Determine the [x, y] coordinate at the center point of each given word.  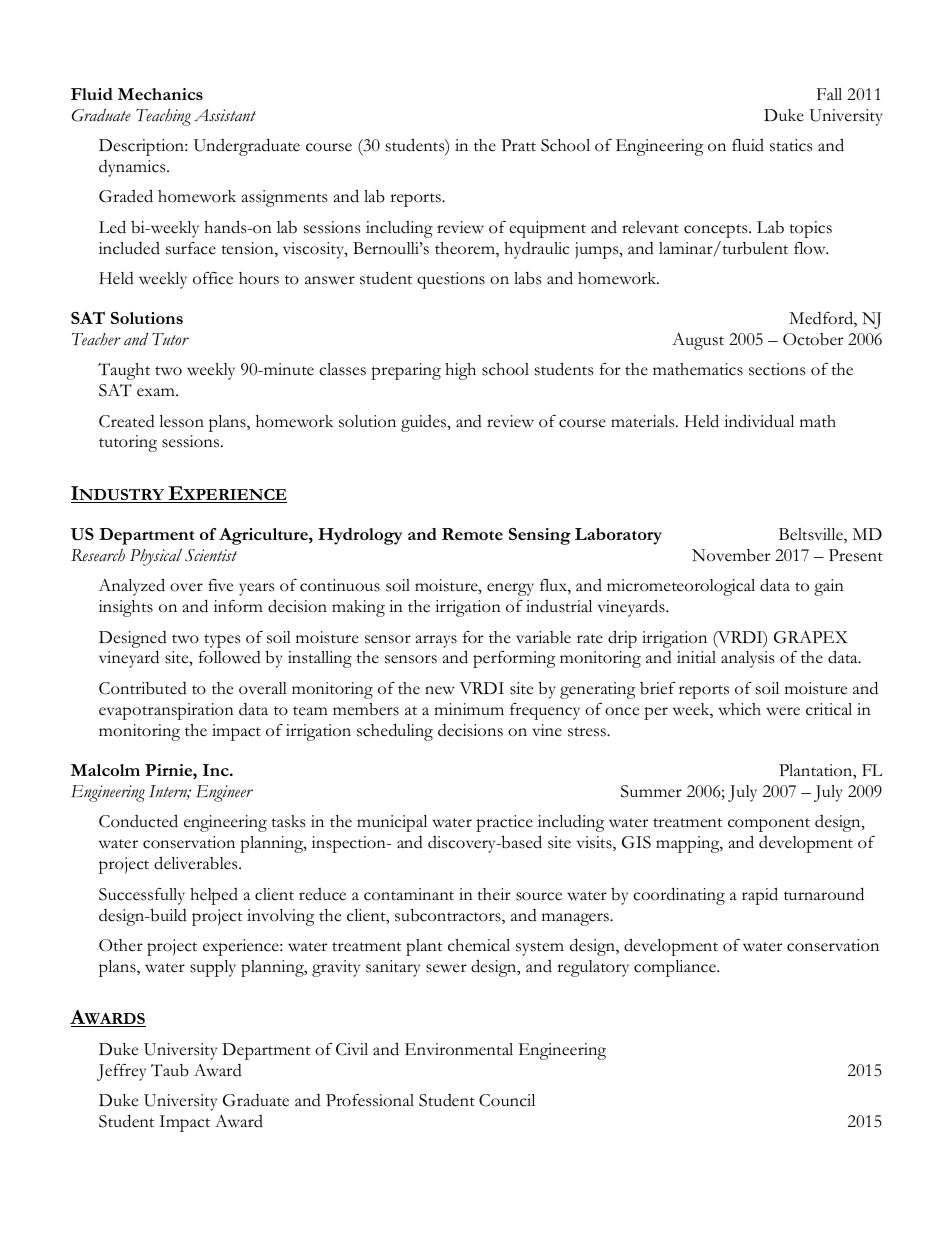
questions [451, 280]
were [783, 711]
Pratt [518, 145]
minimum [469, 709]
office [213, 278]
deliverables [197, 863]
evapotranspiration [166, 711]
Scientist [211, 555]
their [494, 894]
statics [791, 145]
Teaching [163, 117]
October [813, 339]
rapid [760, 896]
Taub [170, 1070]
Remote [472, 534]
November [731, 555]
